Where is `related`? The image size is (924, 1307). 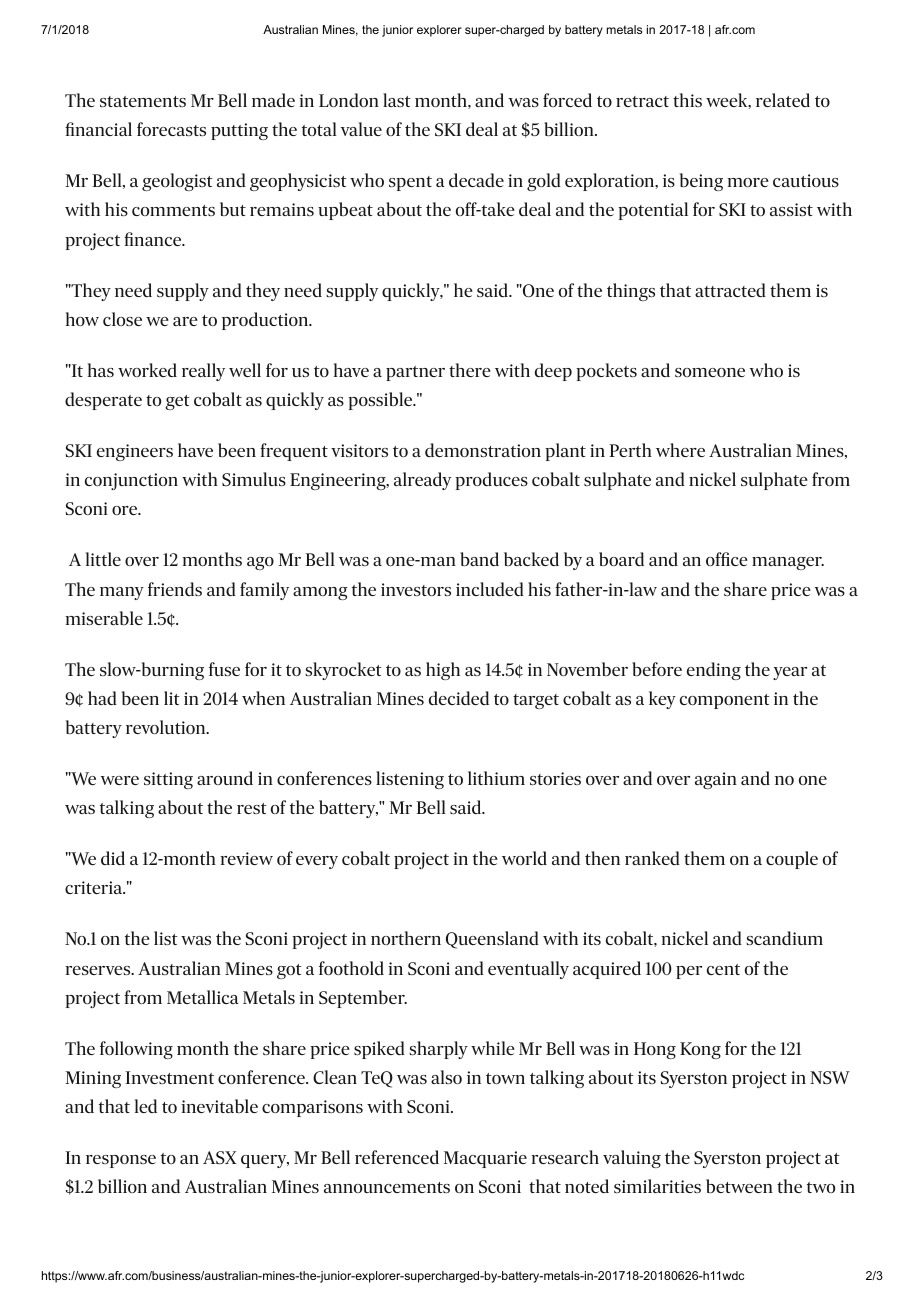
related is located at coordinates (783, 100).
